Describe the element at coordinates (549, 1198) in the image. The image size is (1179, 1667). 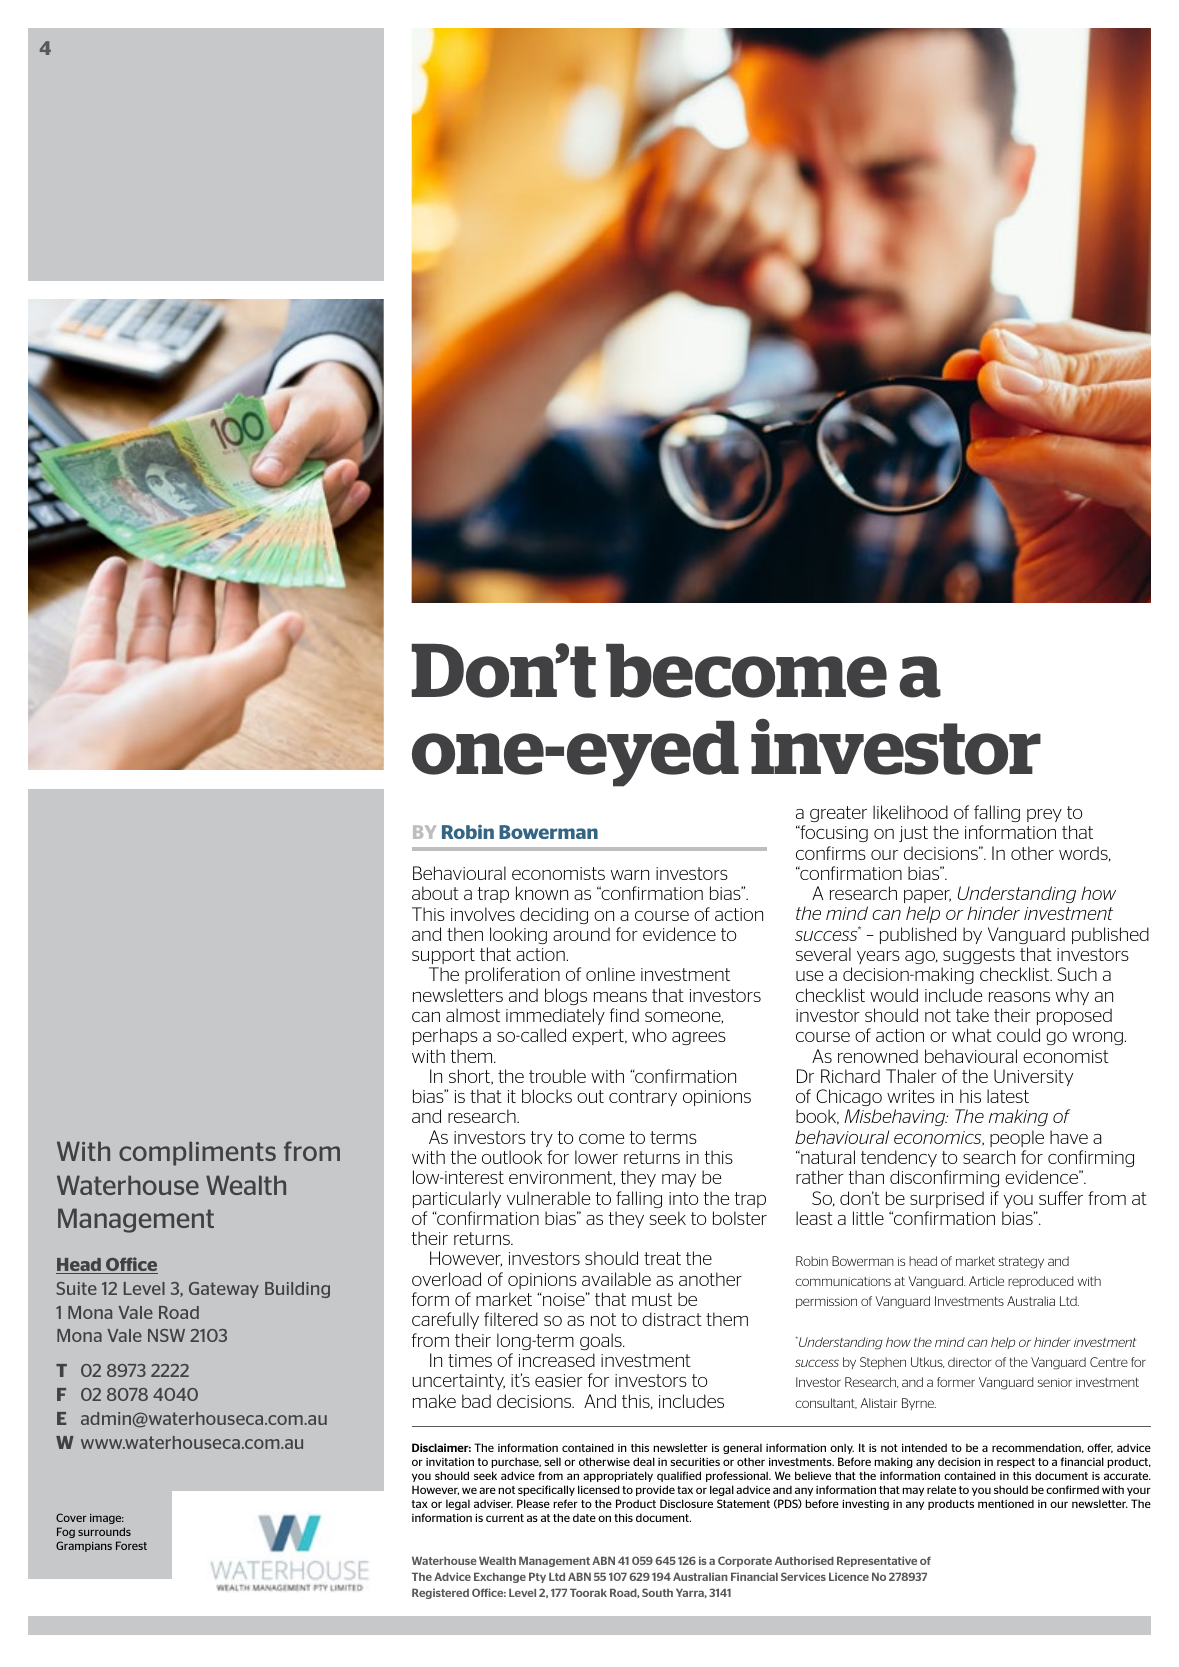
I see `vulnerable` at that location.
